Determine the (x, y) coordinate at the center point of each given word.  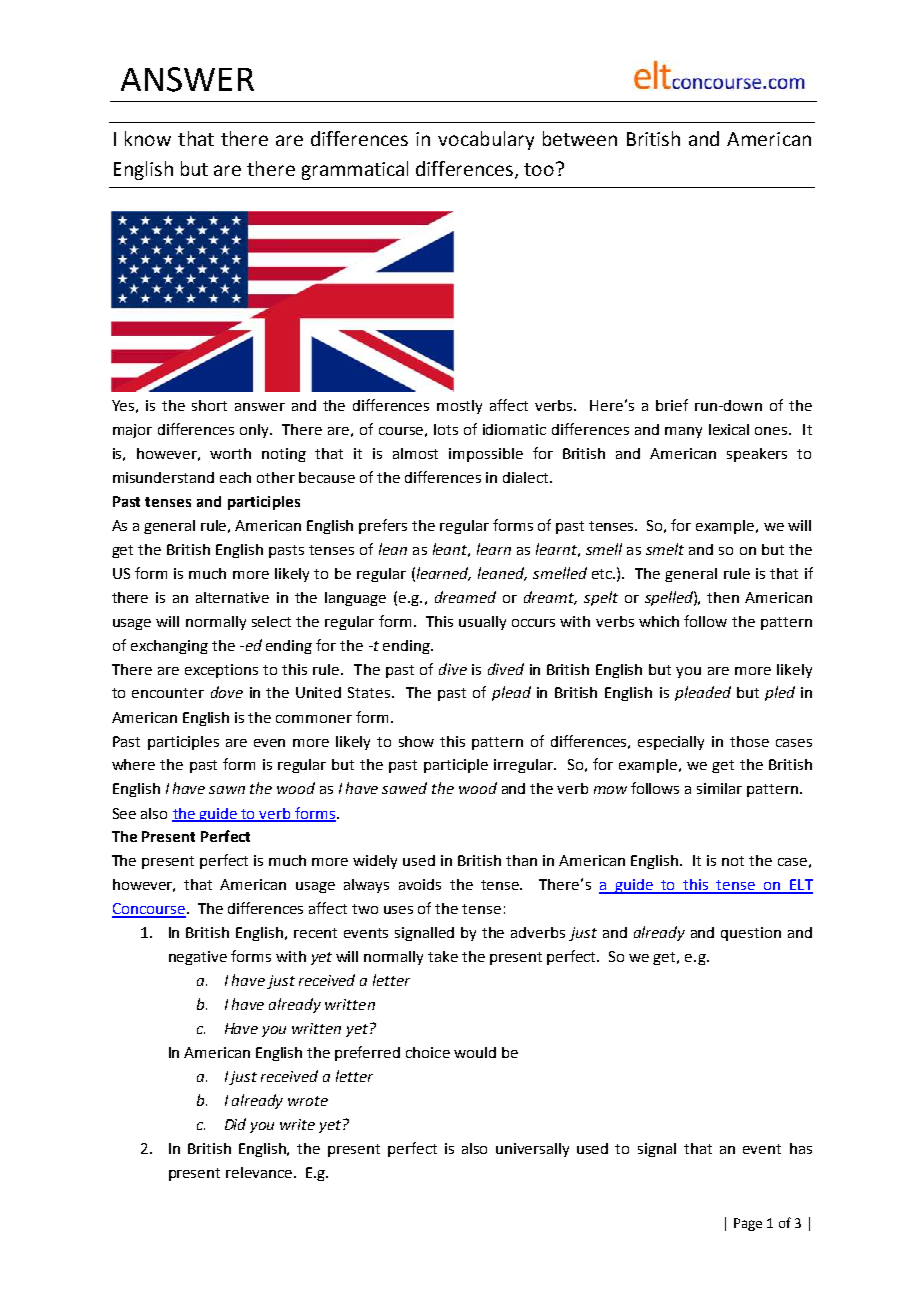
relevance (259, 1172)
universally (532, 1150)
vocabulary (486, 140)
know (148, 138)
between (580, 138)
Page (748, 1224)
